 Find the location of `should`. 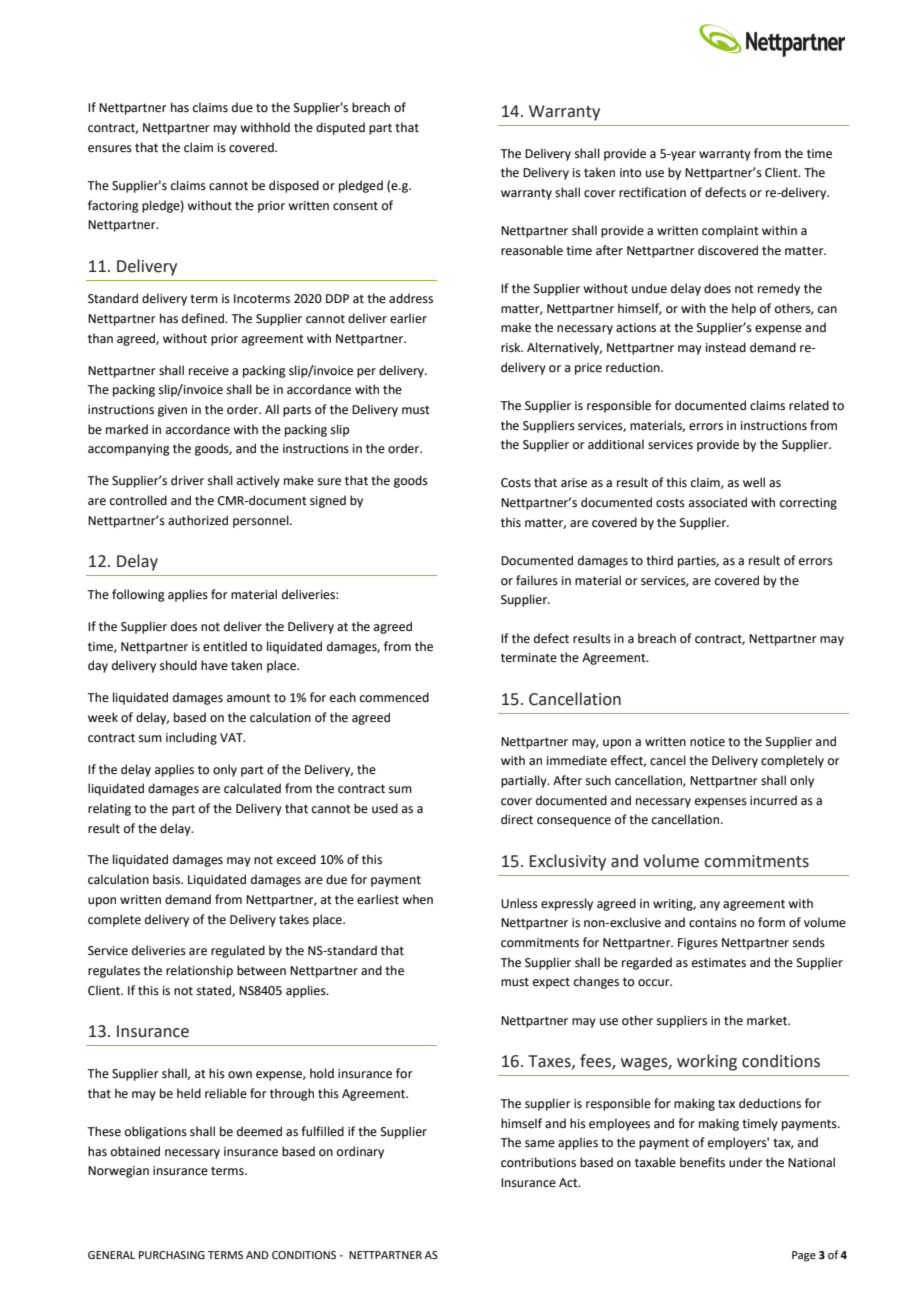

should is located at coordinates (178, 665).
